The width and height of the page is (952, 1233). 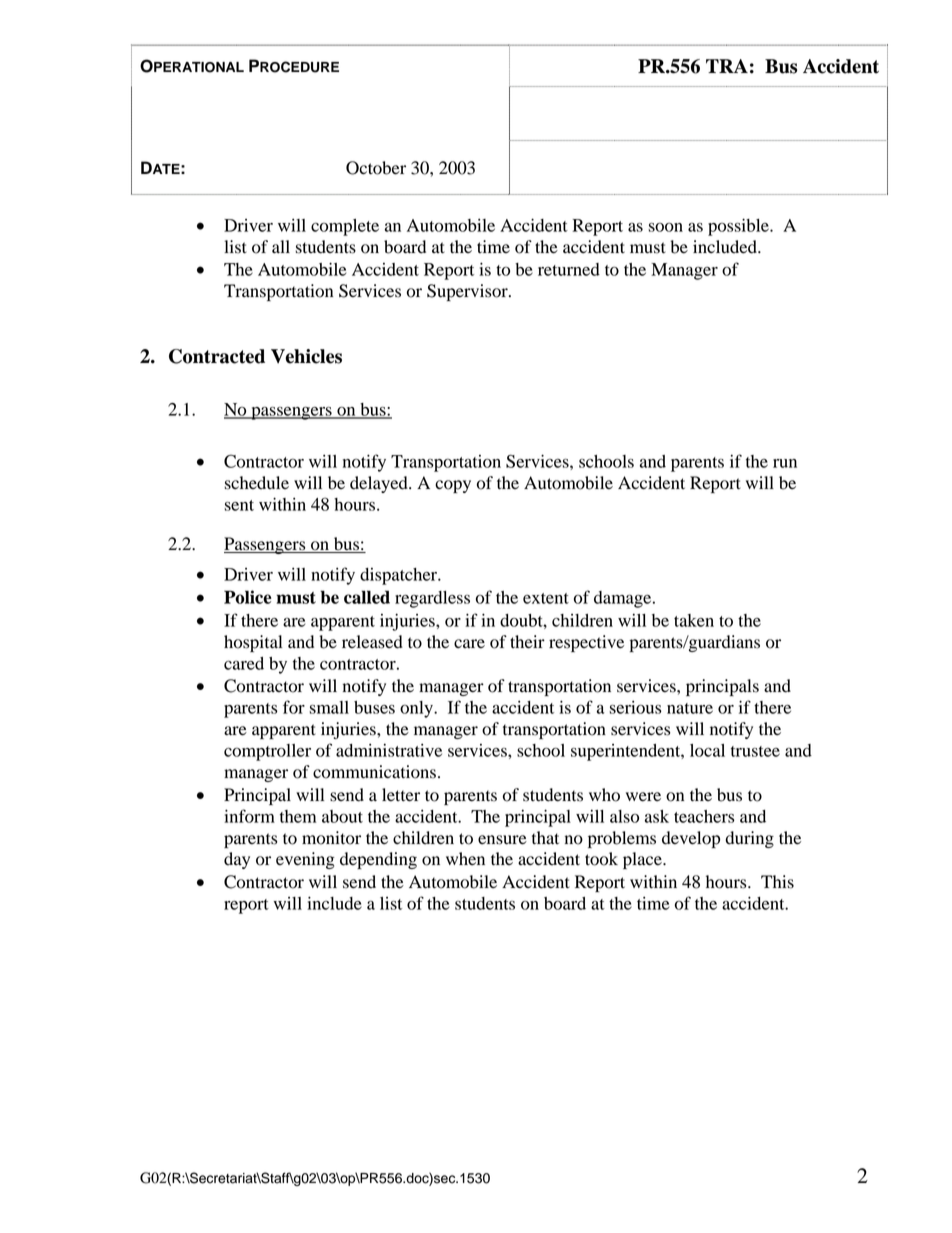 What do you see at coordinates (690, 708) in the page?
I see `nature` at bounding box center [690, 708].
